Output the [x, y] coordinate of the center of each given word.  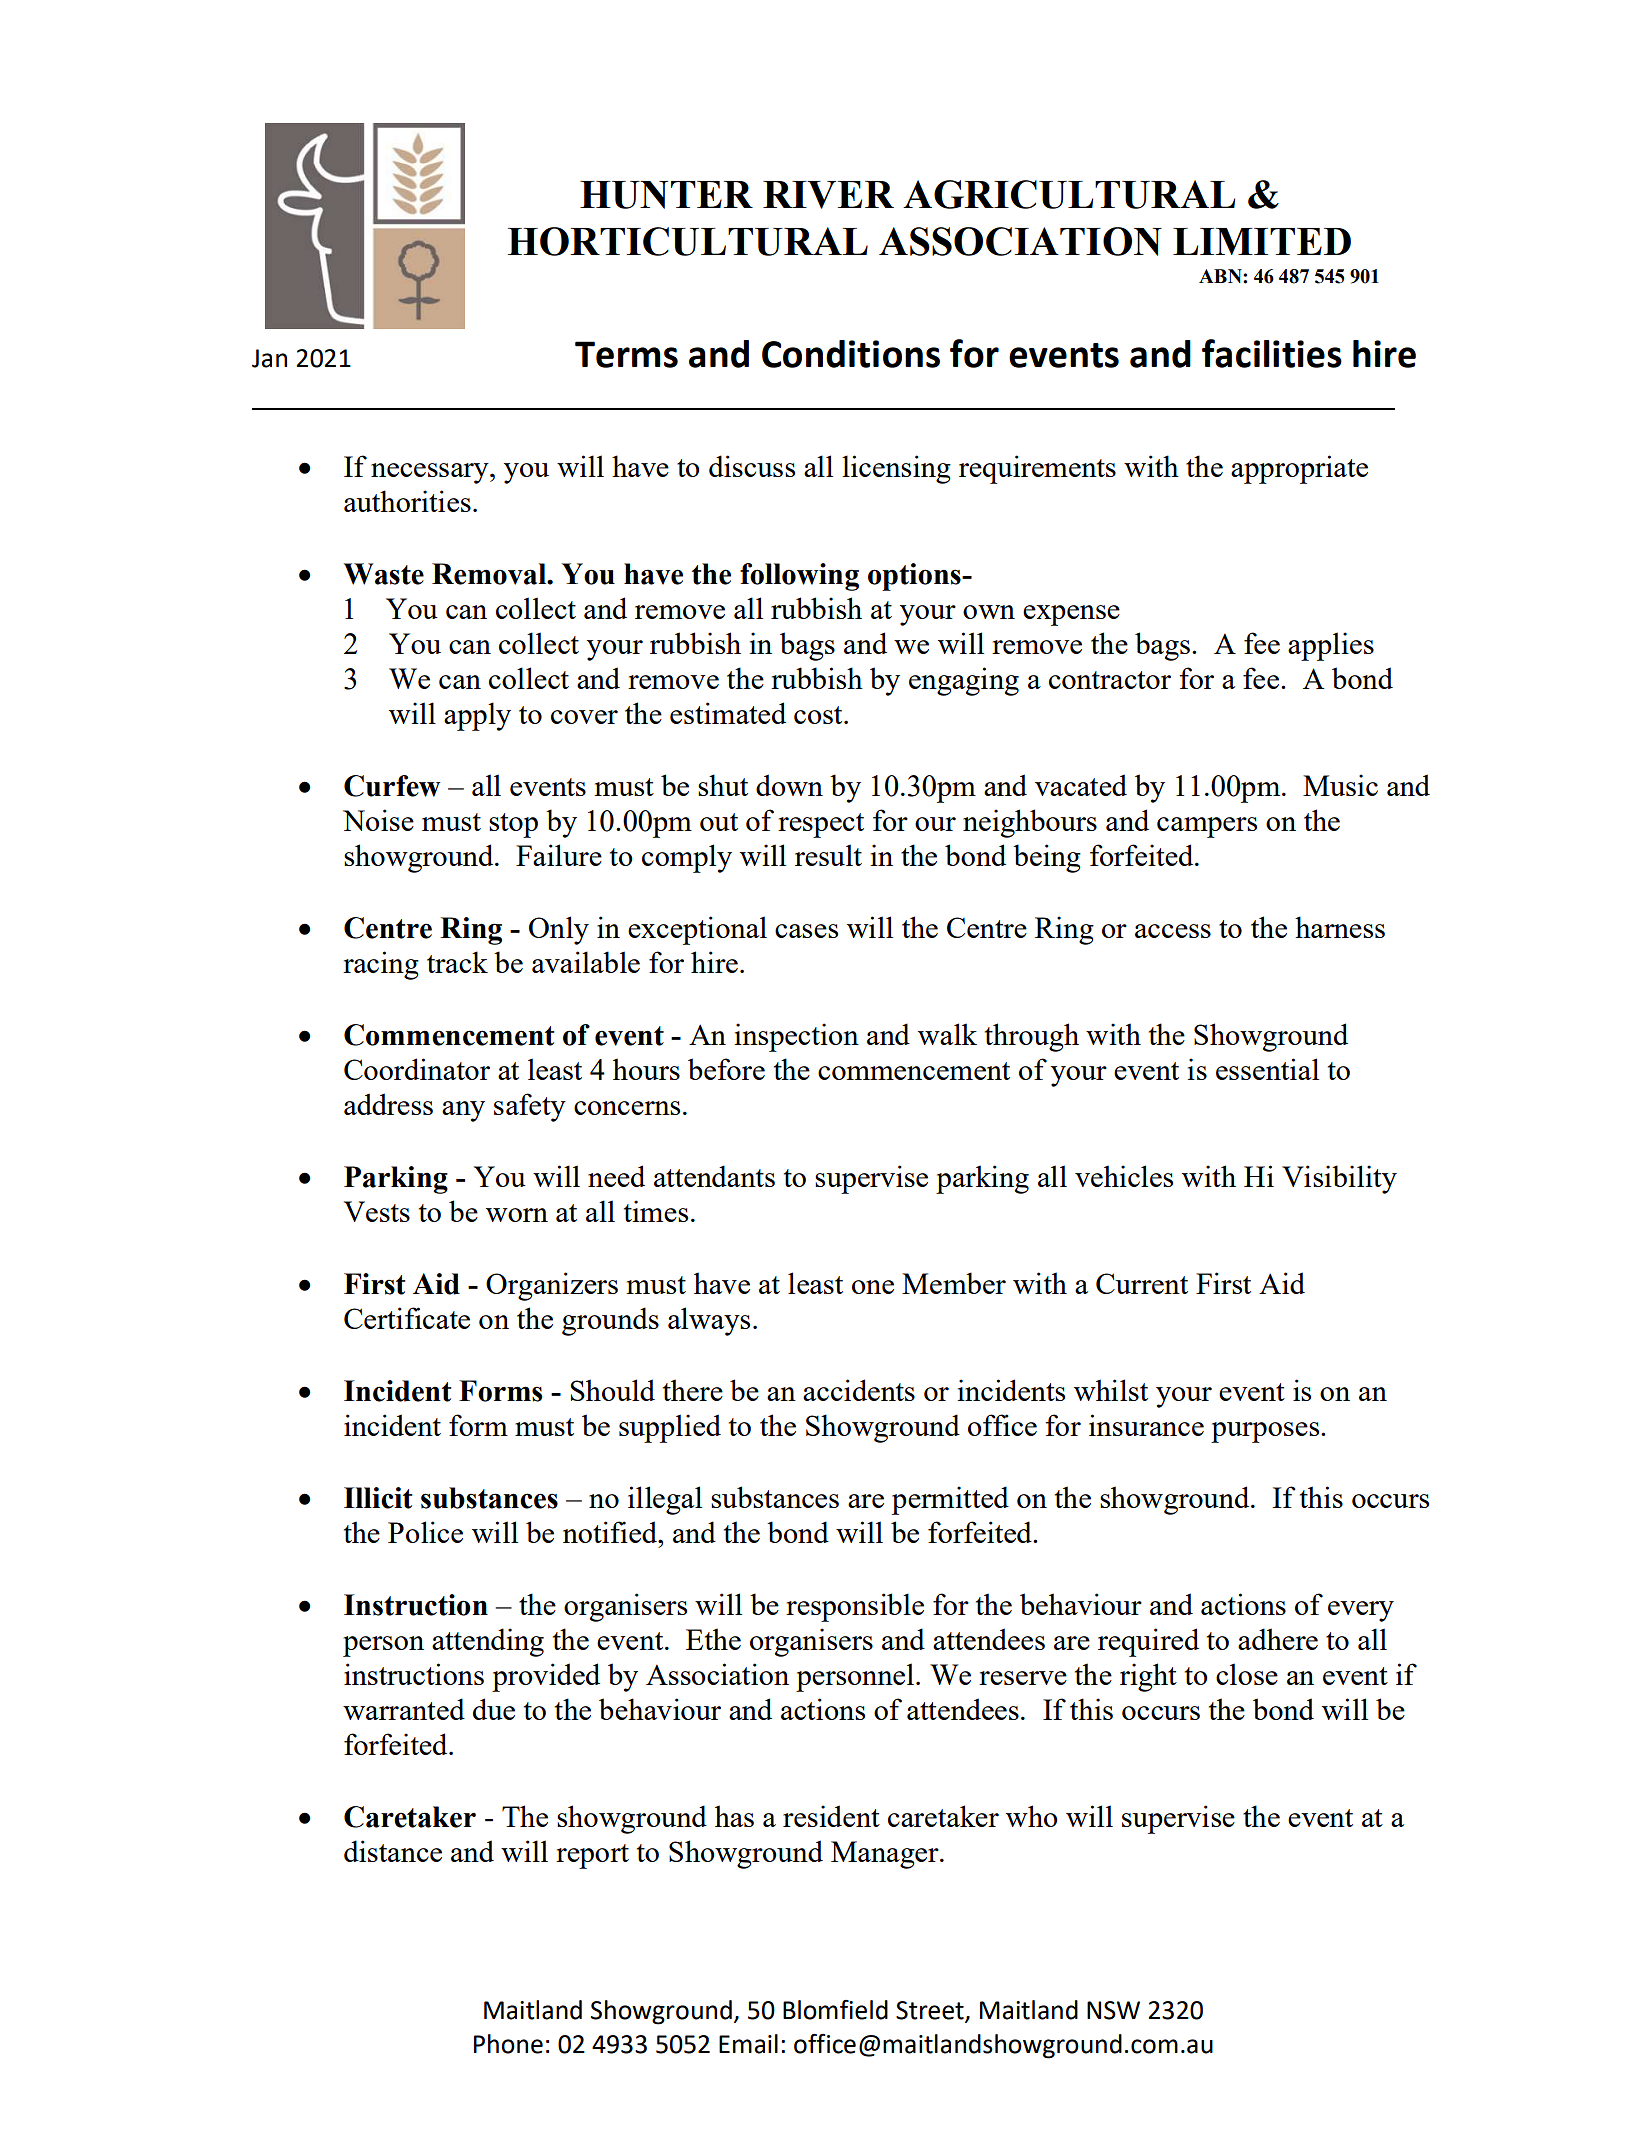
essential [1267, 1069]
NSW [1113, 2010]
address [388, 1104]
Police [425, 1532]
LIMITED [1262, 241]
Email [748, 2044]
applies [1331, 646]
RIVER [828, 195]
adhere [1278, 1639]
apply [477, 716]
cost [819, 715]
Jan [269, 358]
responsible [855, 1607]
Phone [508, 2044]
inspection [797, 1037]
